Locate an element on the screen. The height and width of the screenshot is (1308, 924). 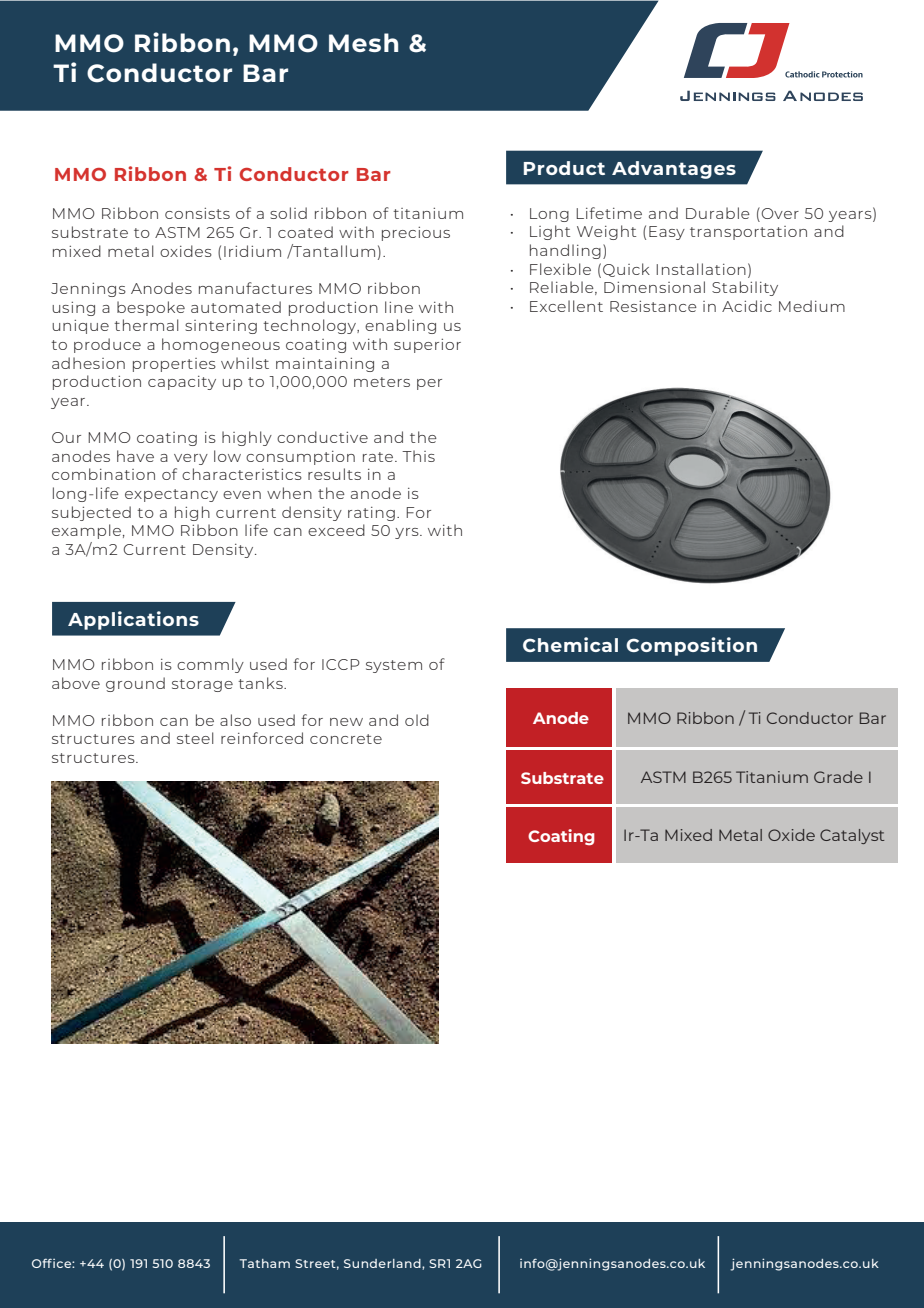
system is located at coordinates (394, 666).
